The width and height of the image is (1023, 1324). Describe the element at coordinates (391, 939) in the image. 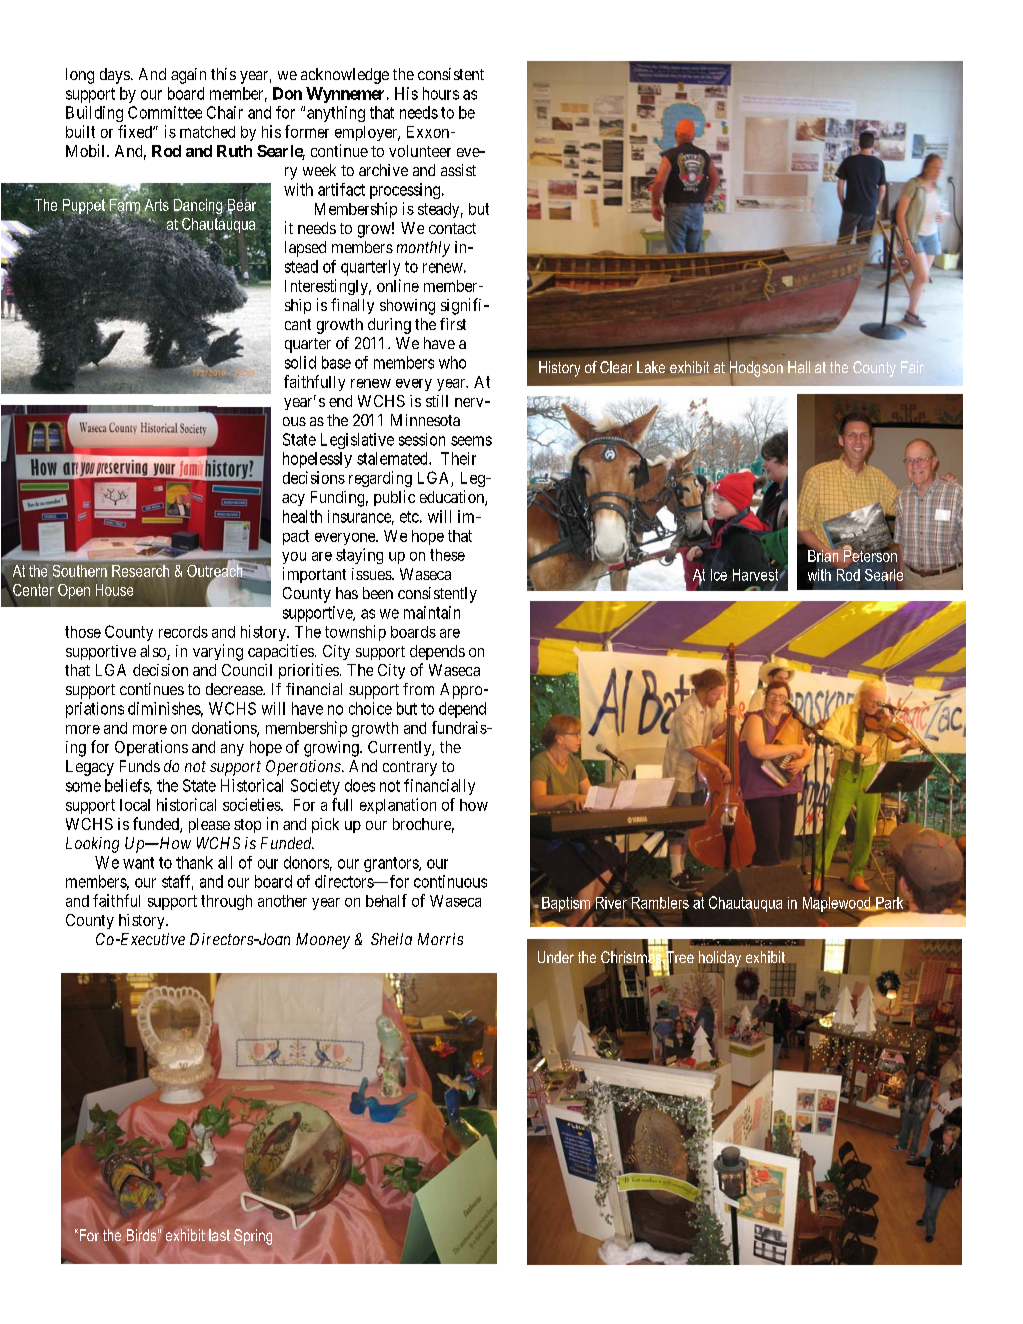

I see `Sheila` at that location.
